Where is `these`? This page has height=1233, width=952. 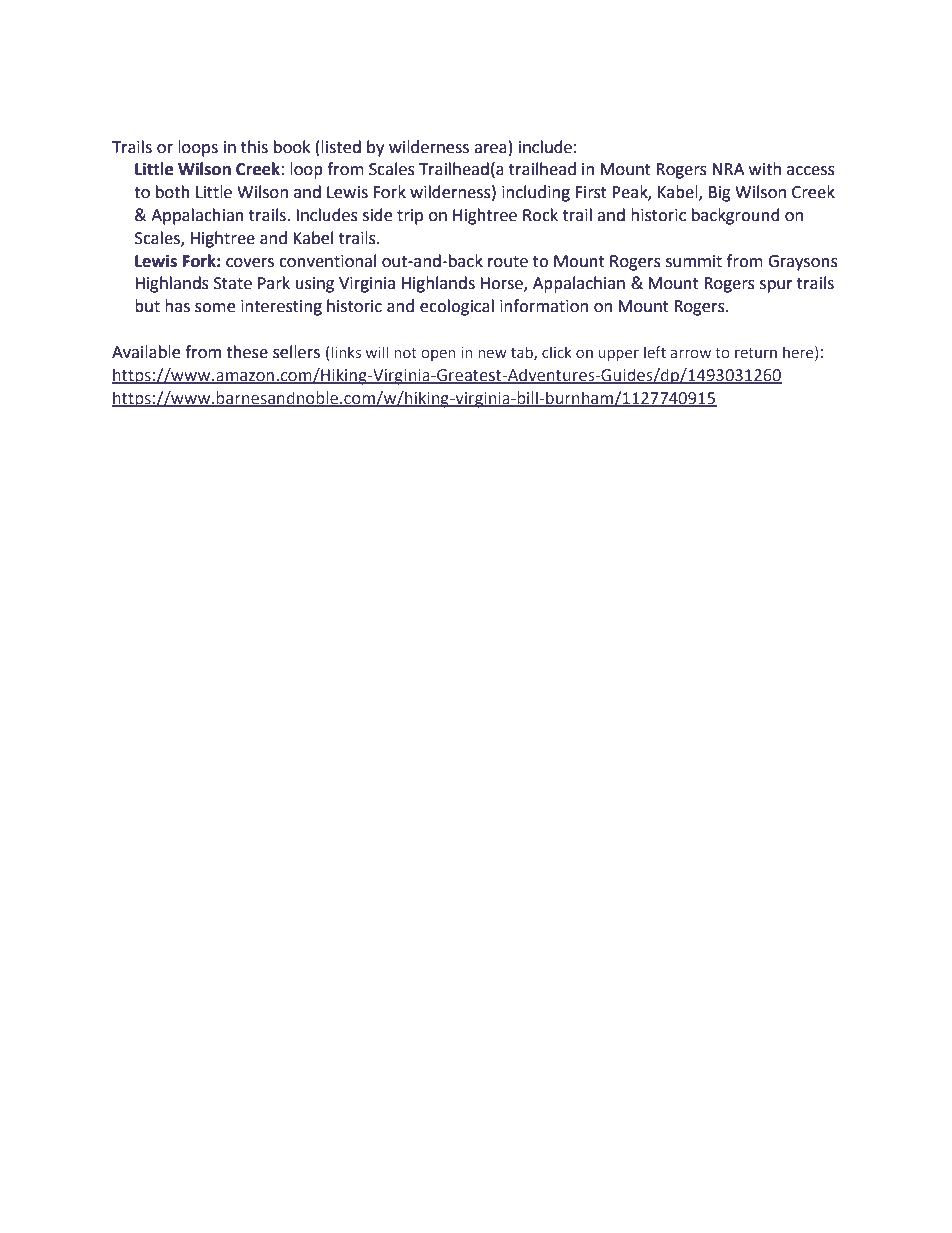 these is located at coordinates (247, 352).
